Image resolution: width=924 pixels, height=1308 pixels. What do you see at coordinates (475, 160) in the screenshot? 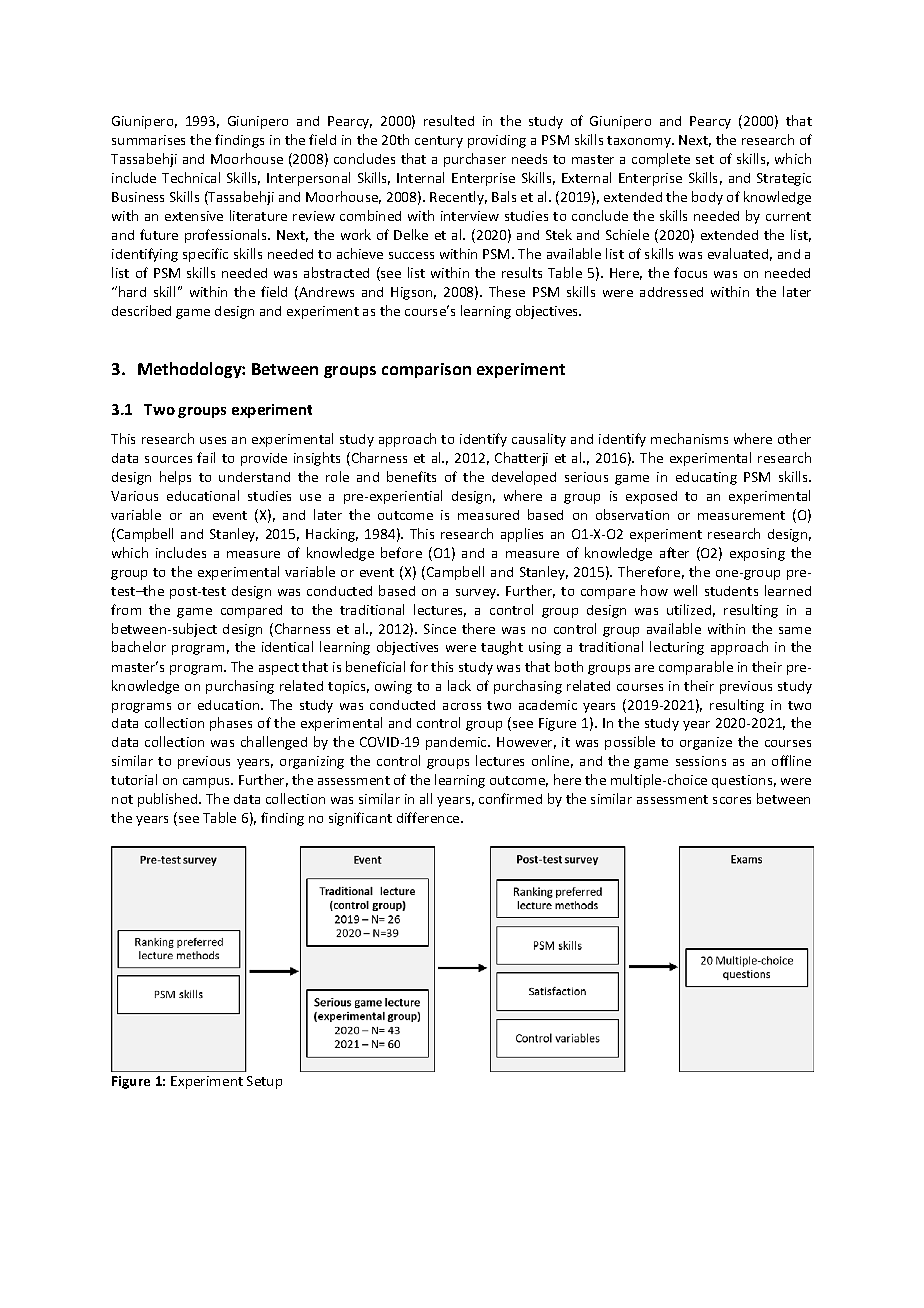
I see `purchaser` at bounding box center [475, 160].
